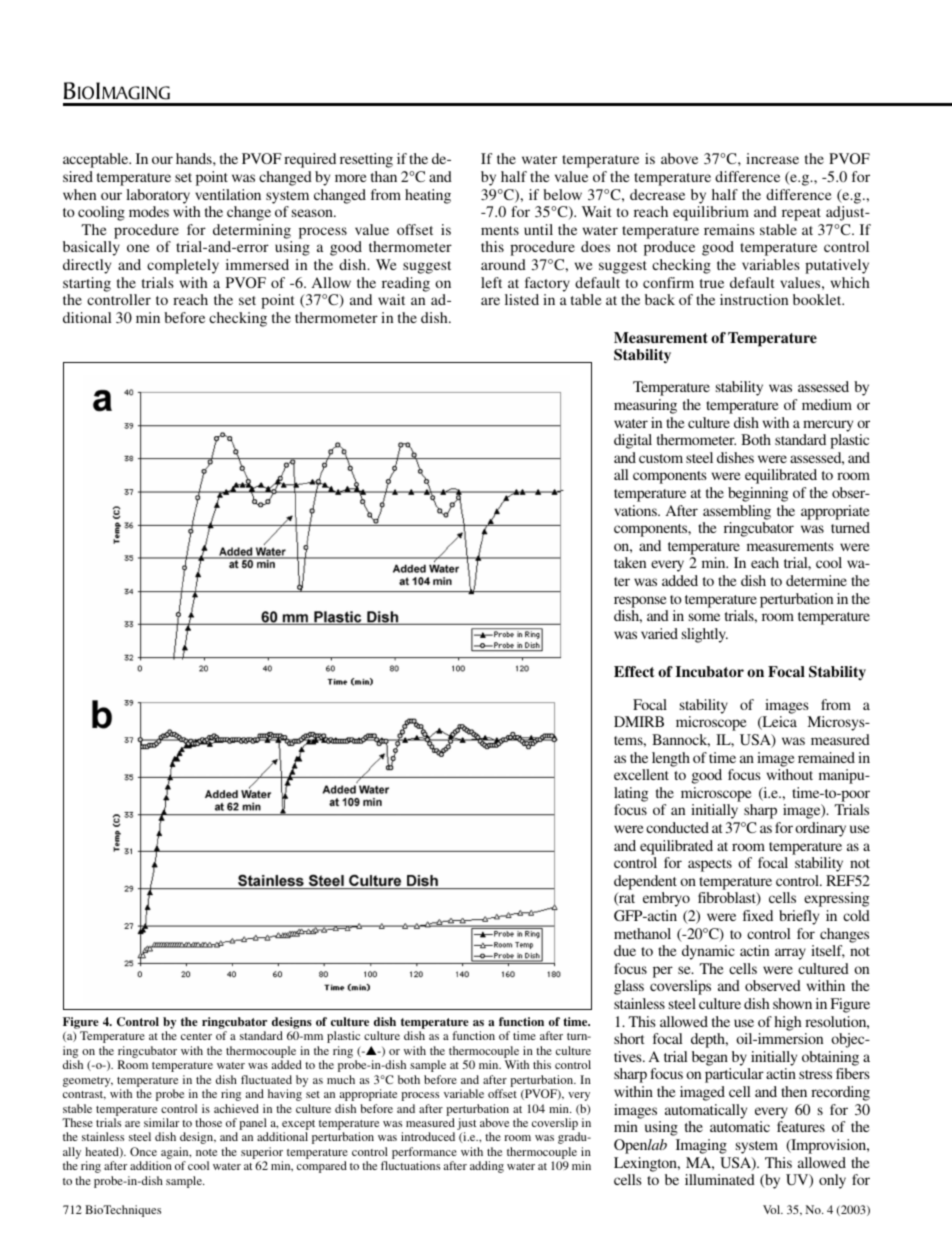 Image resolution: width=952 pixels, height=1248 pixels. What do you see at coordinates (827, 404) in the image?
I see `medium` at bounding box center [827, 404].
